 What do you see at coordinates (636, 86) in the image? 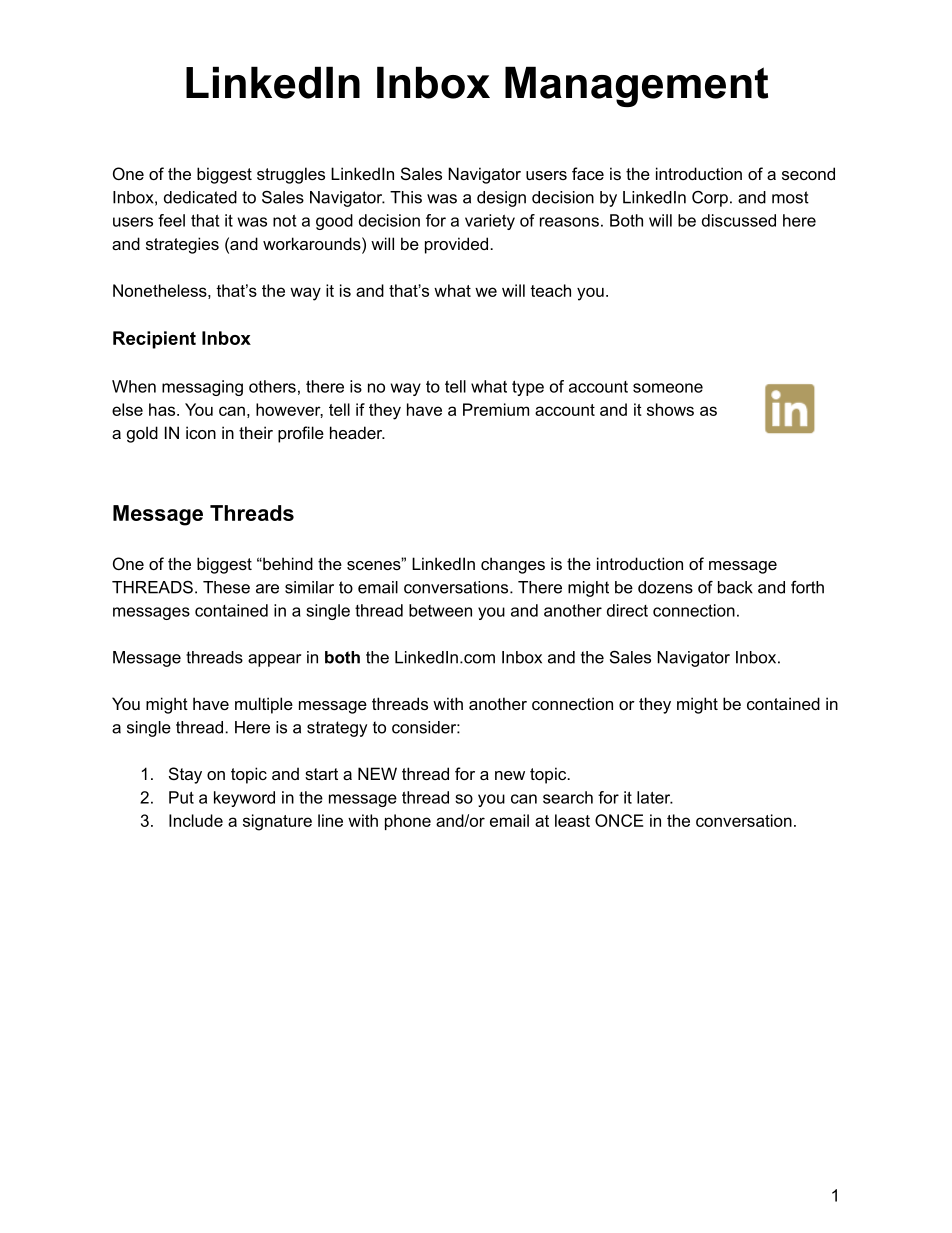
I see `Management` at bounding box center [636, 86].
